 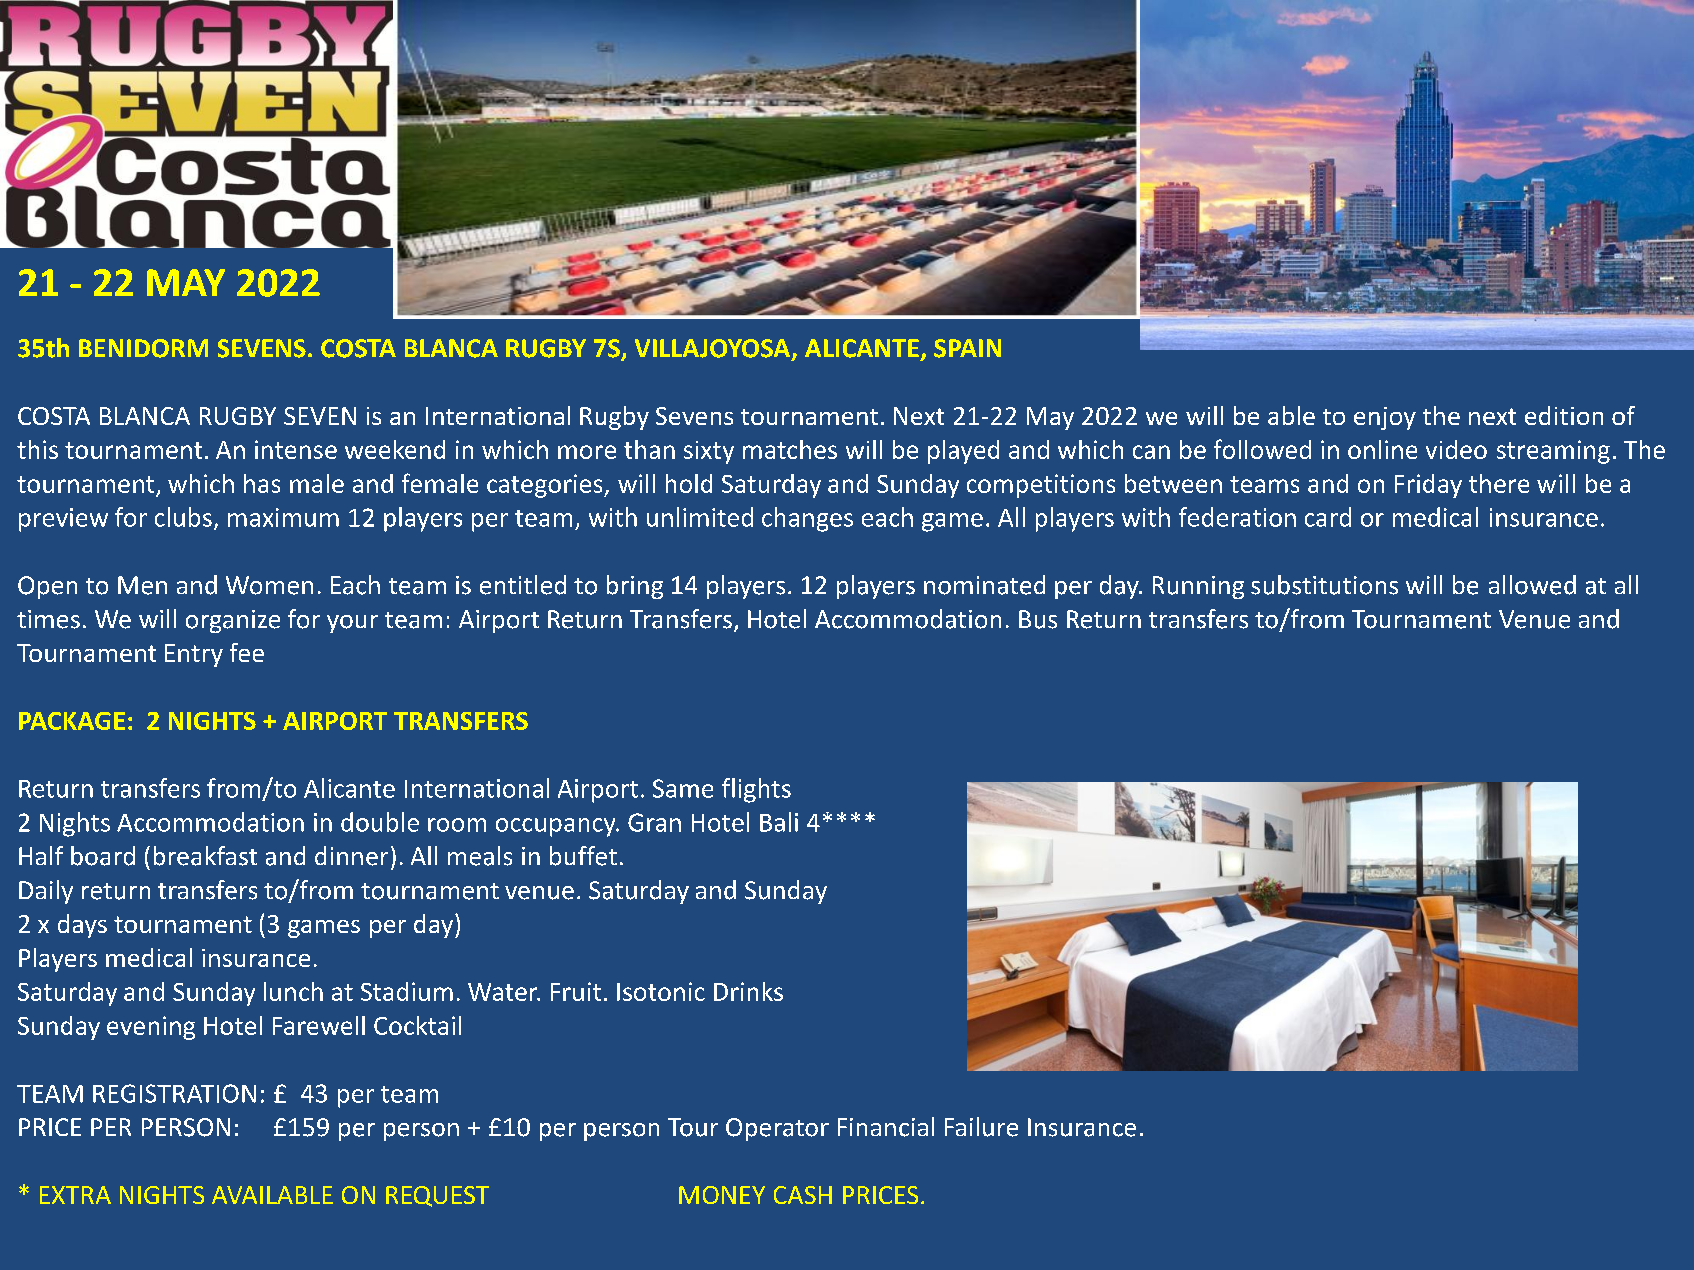 What do you see at coordinates (194, 655) in the screenshot?
I see `Entry` at bounding box center [194, 655].
